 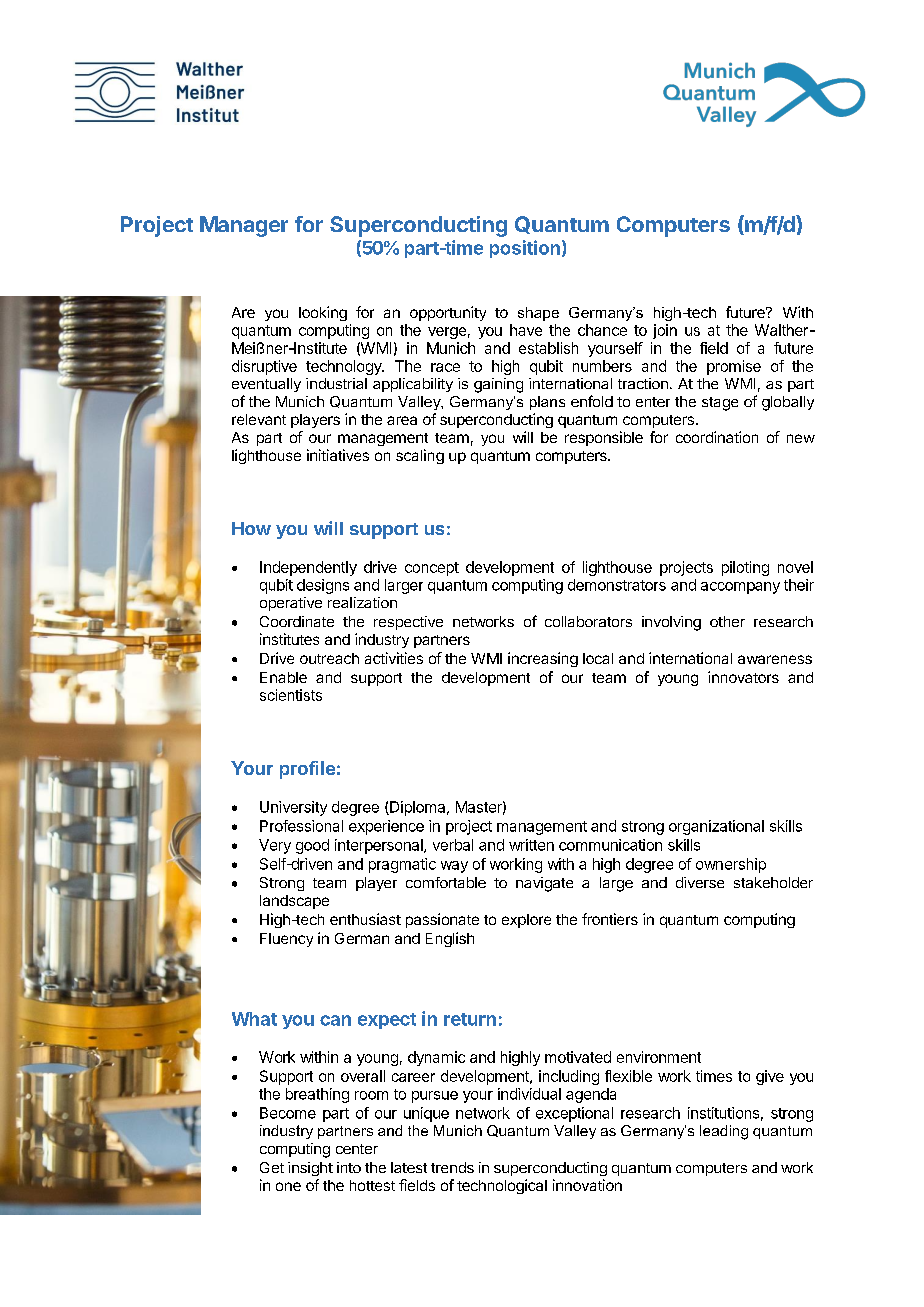 What do you see at coordinates (543, 659) in the page?
I see `increasing` at bounding box center [543, 659].
